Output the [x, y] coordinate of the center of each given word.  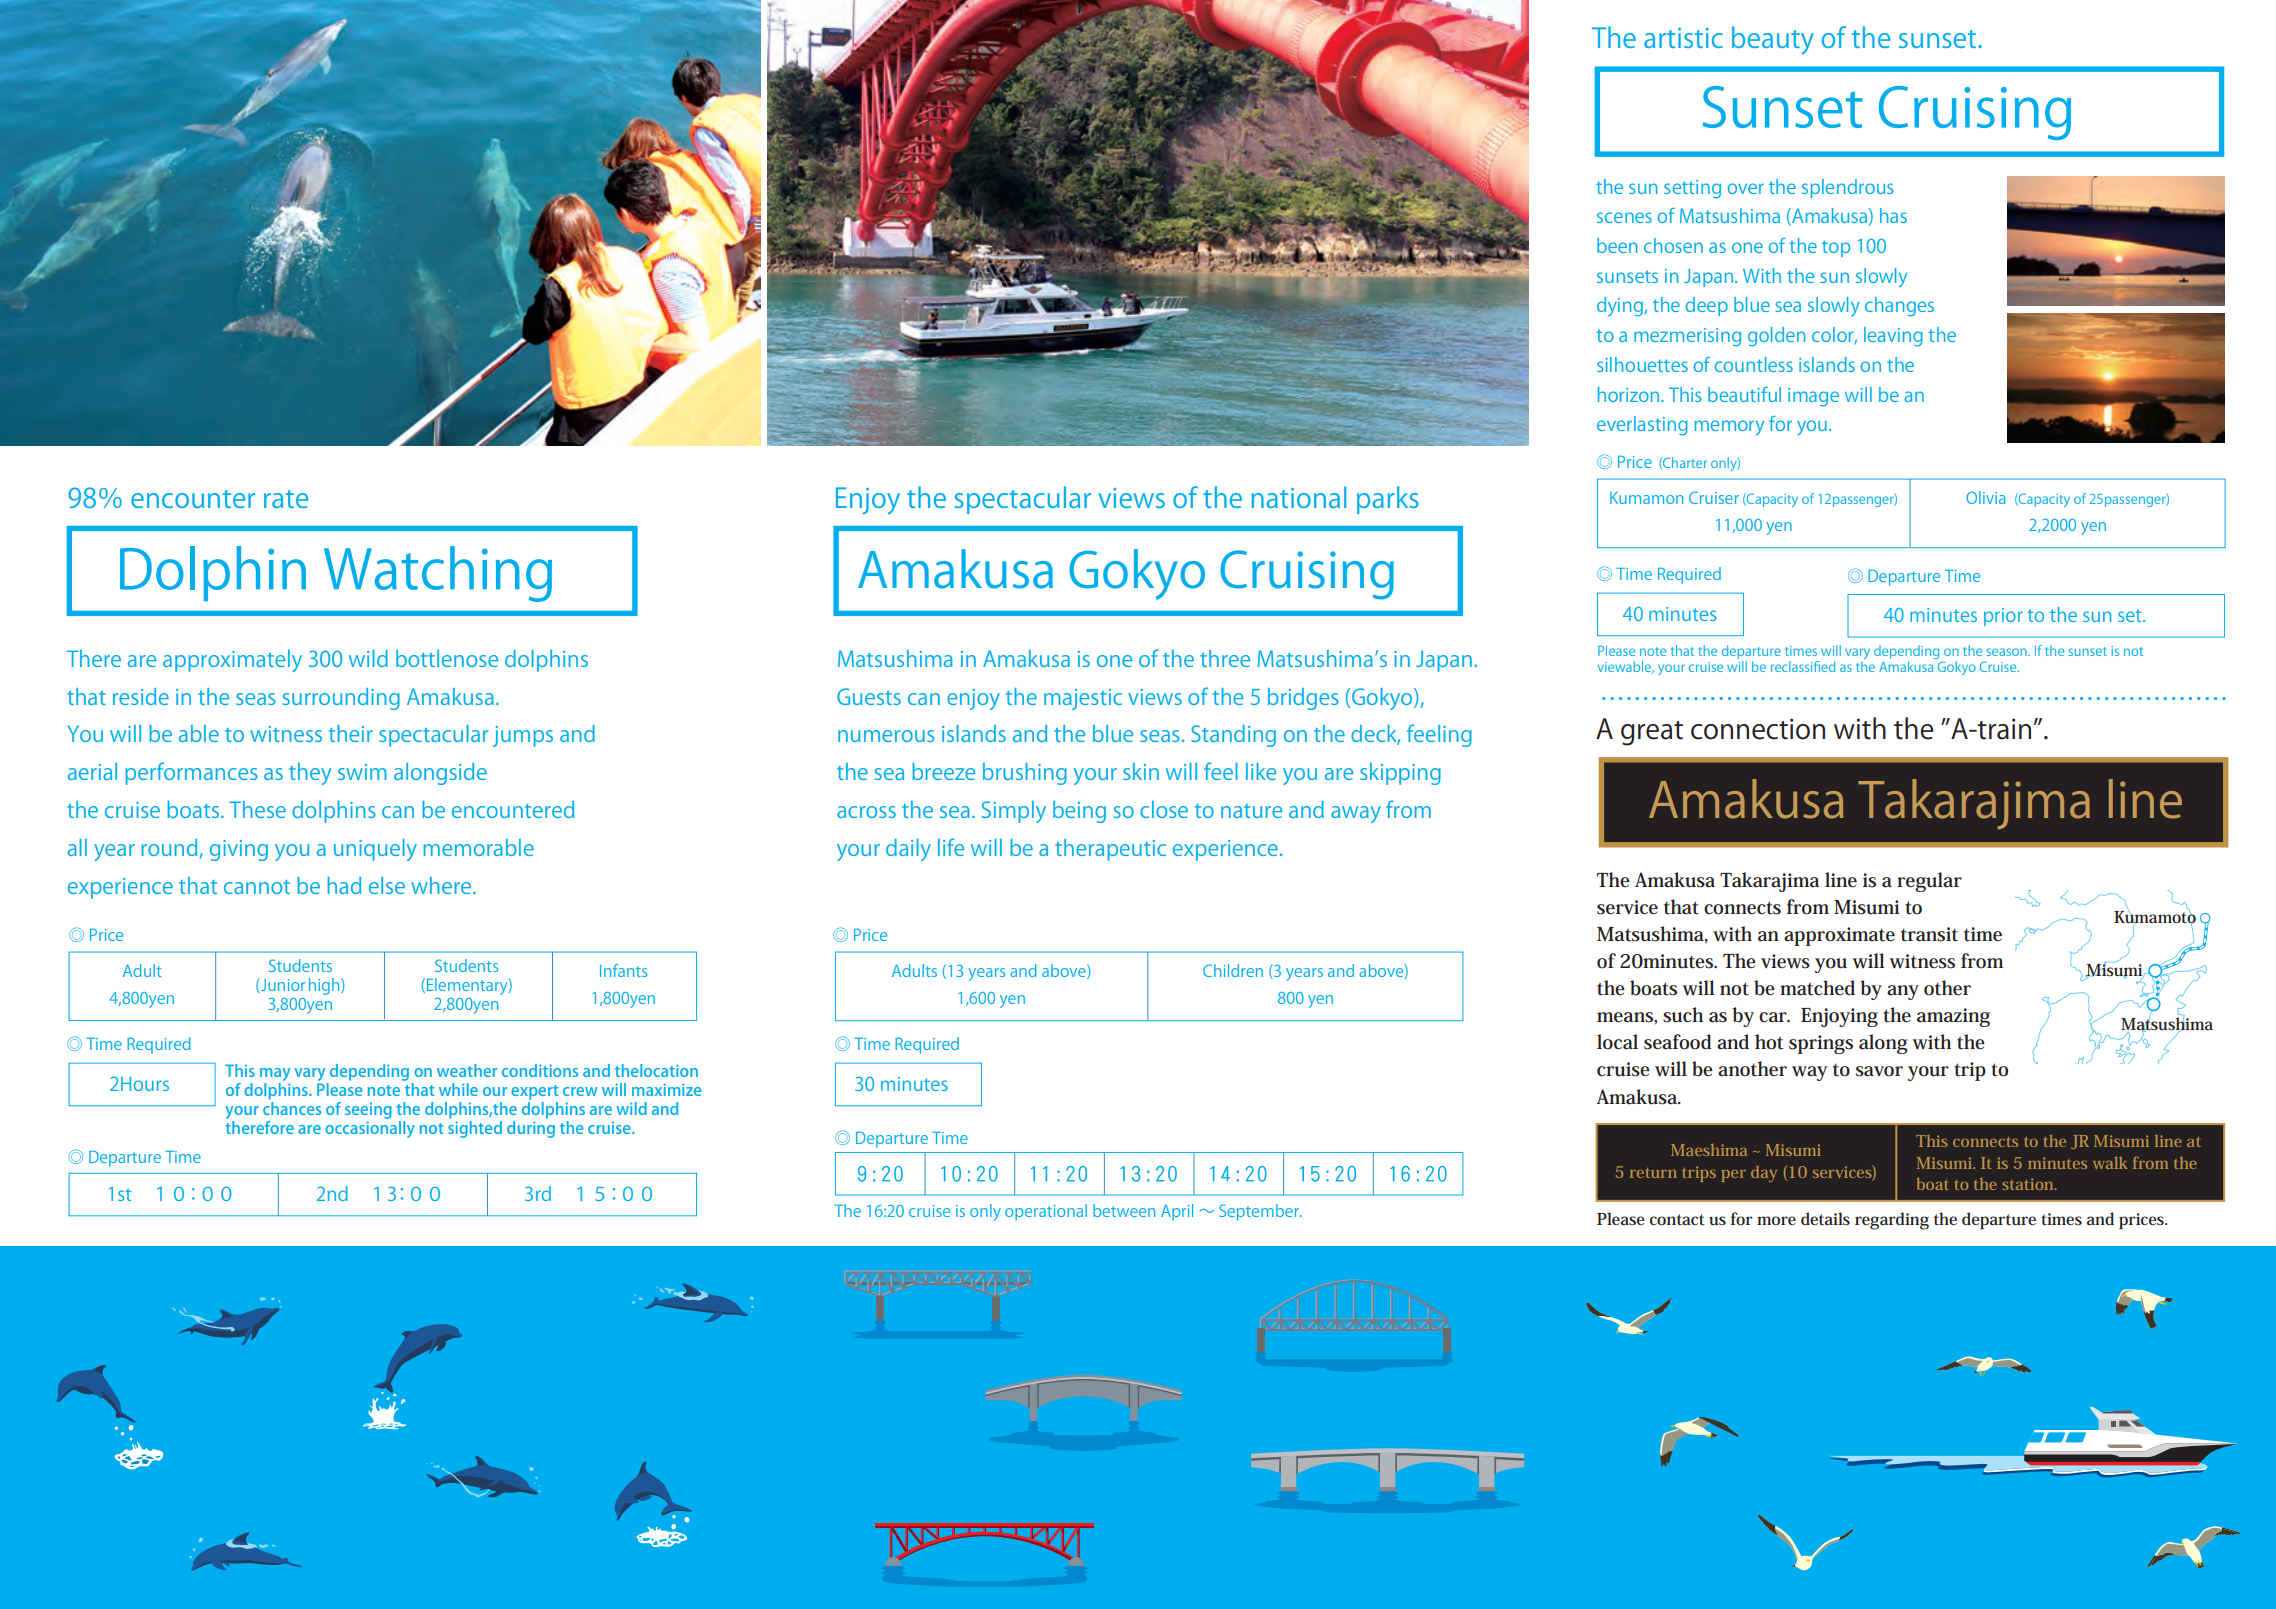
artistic [1683, 38]
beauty [1773, 40]
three [1225, 658]
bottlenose [447, 658]
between [1124, 1210]
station [2029, 1184]
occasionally [370, 1128]
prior [2003, 617]
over [1746, 188]
